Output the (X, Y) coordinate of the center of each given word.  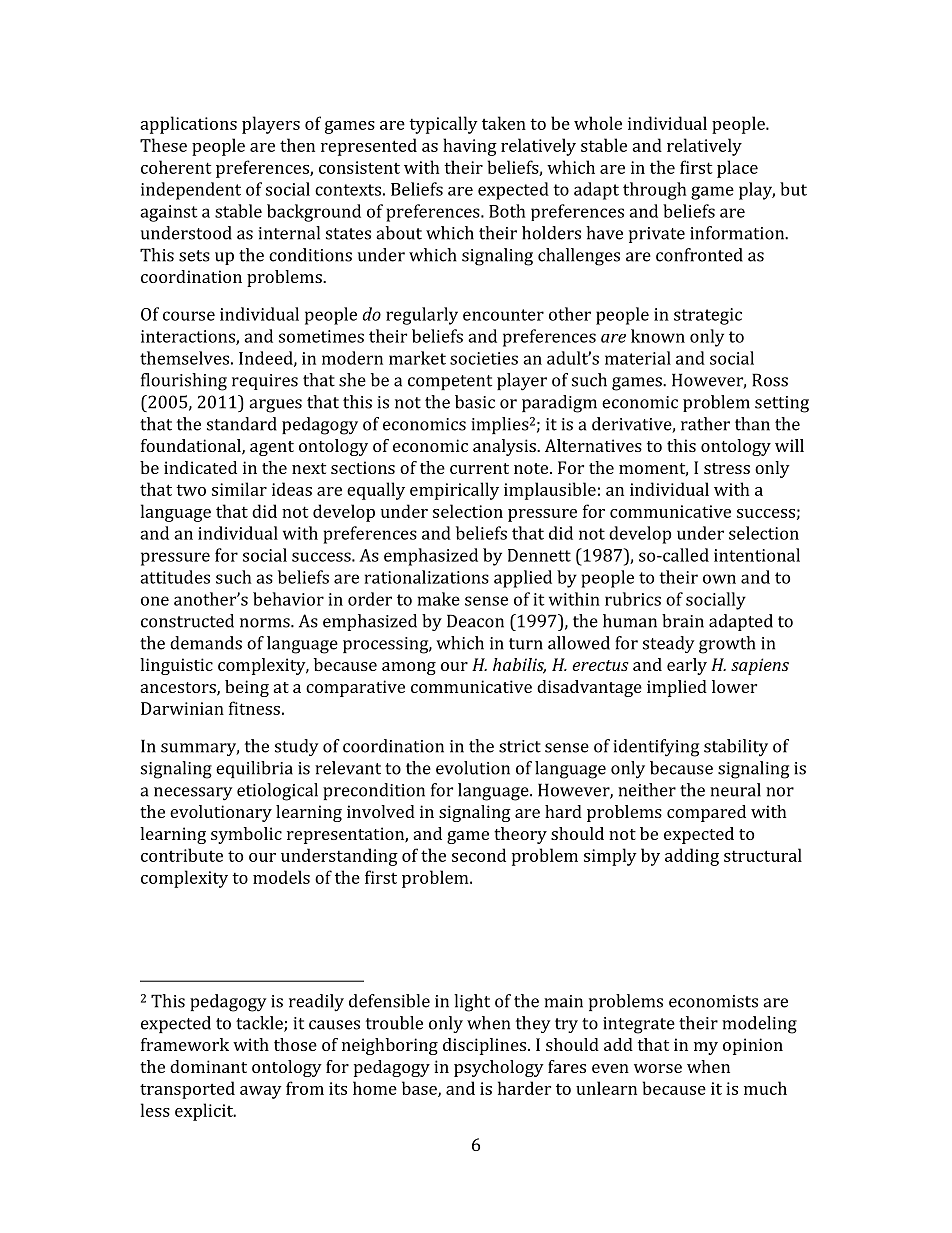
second (479, 855)
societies (484, 358)
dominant (208, 1066)
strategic (708, 316)
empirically (454, 491)
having (470, 147)
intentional (757, 555)
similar (239, 489)
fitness (254, 708)
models (281, 877)
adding (692, 857)
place (737, 169)
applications (188, 125)
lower (734, 686)
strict (520, 746)
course (189, 316)
